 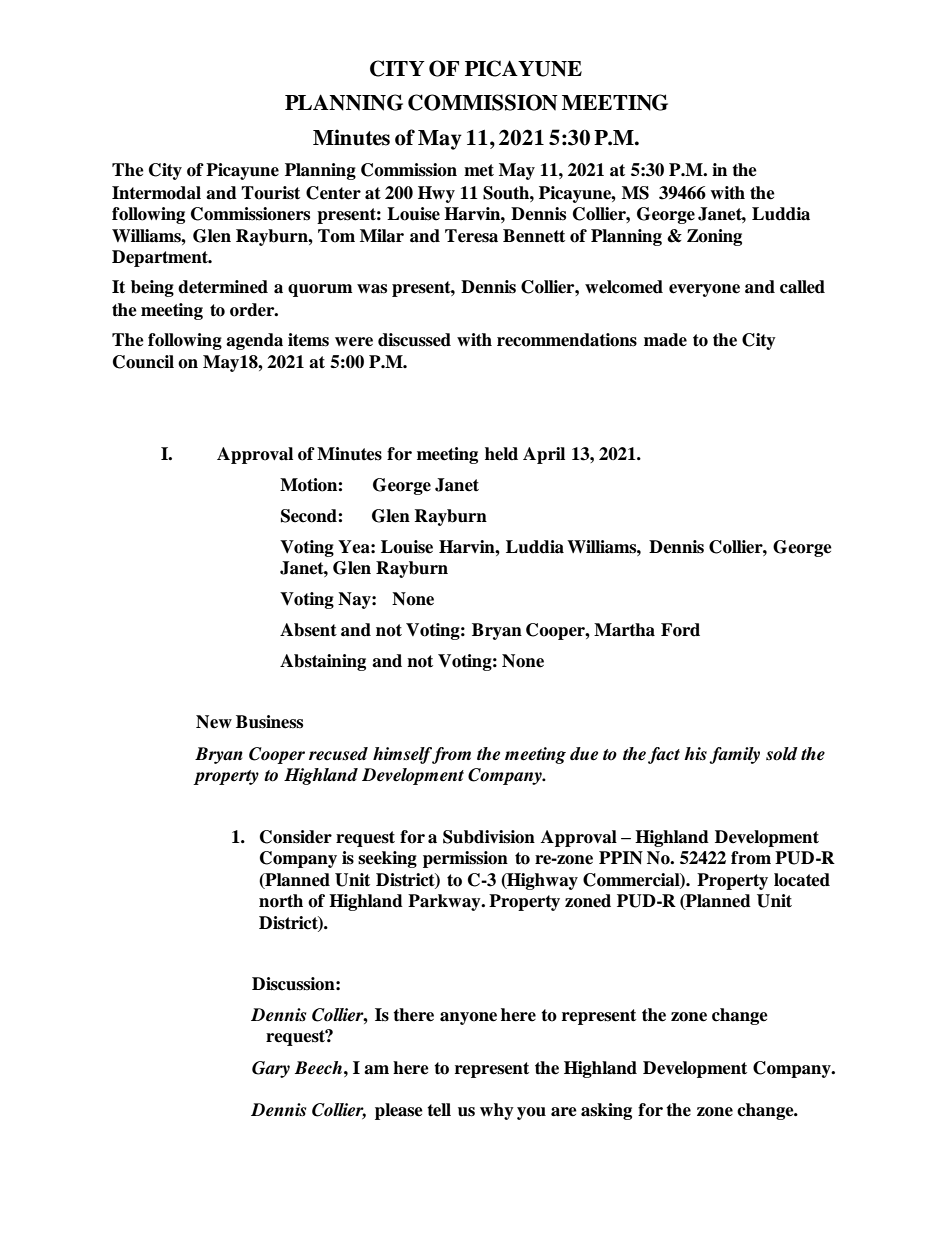 What do you see at coordinates (606, 1111) in the screenshot?
I see `asking` at bounding box center [606, 1111].
